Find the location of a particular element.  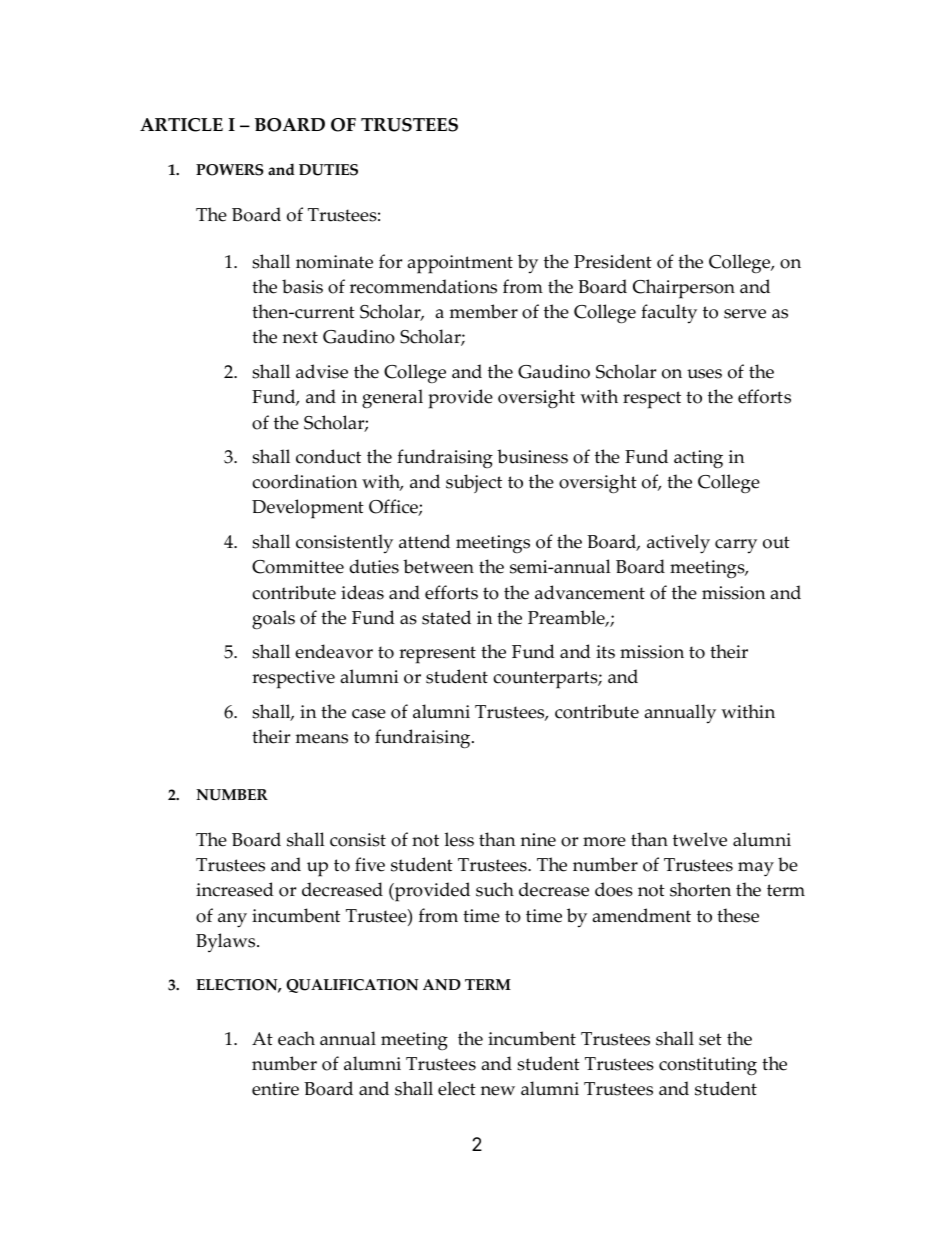

new is located at coordinates (497, 1091).
